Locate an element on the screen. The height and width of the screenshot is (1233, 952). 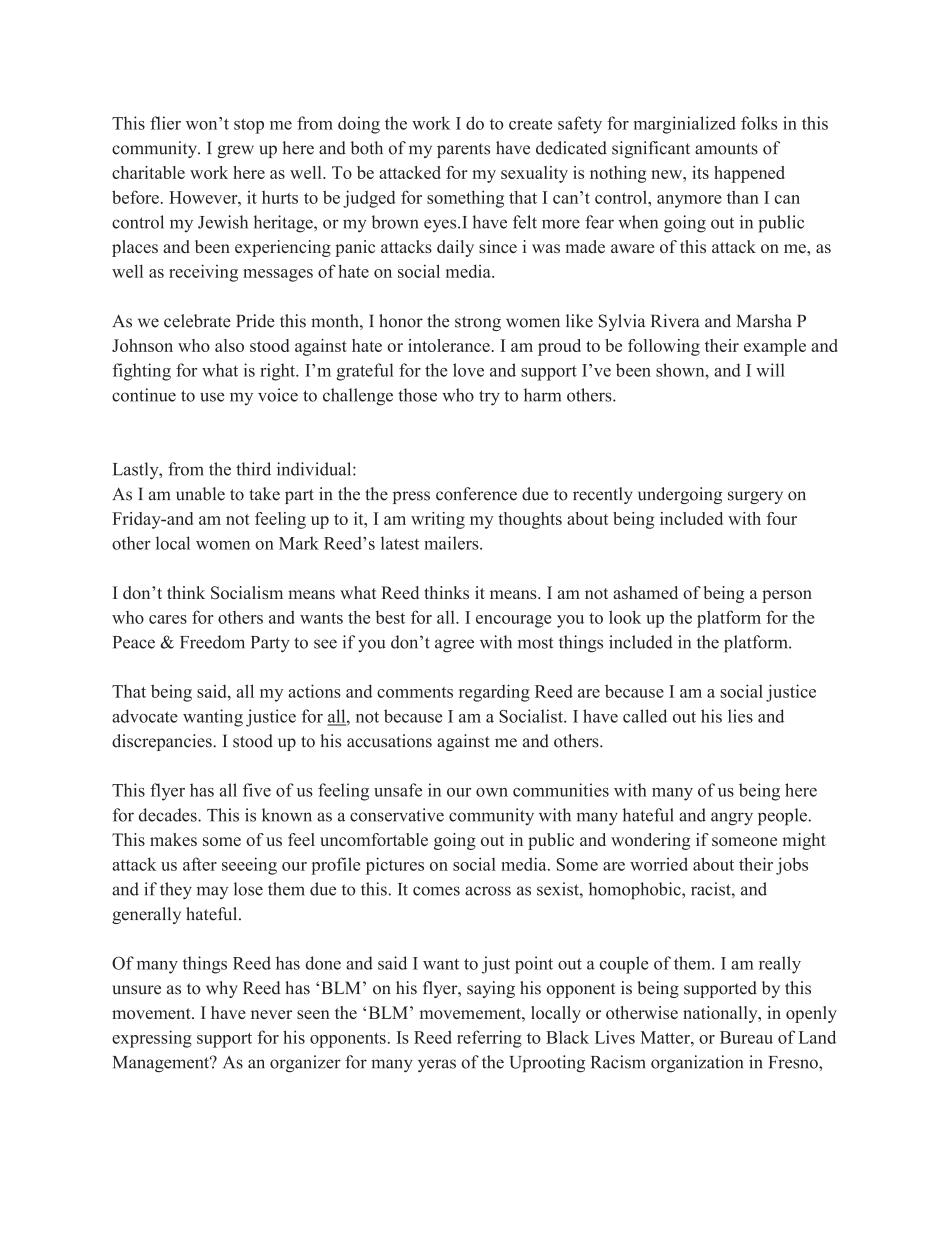
parents is located at coordinates (463, 150).
